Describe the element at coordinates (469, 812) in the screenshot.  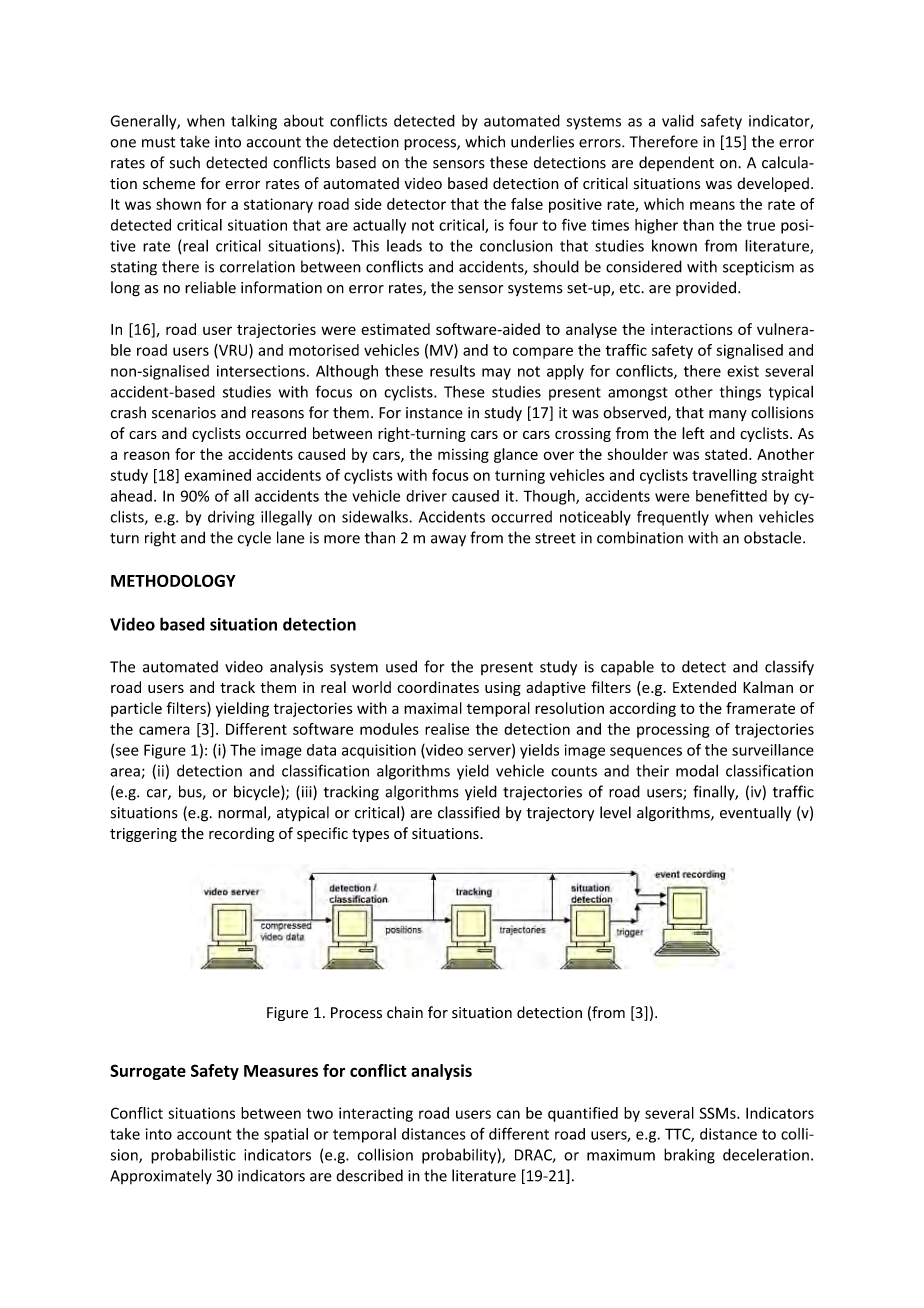
I see `classified` at that location.
